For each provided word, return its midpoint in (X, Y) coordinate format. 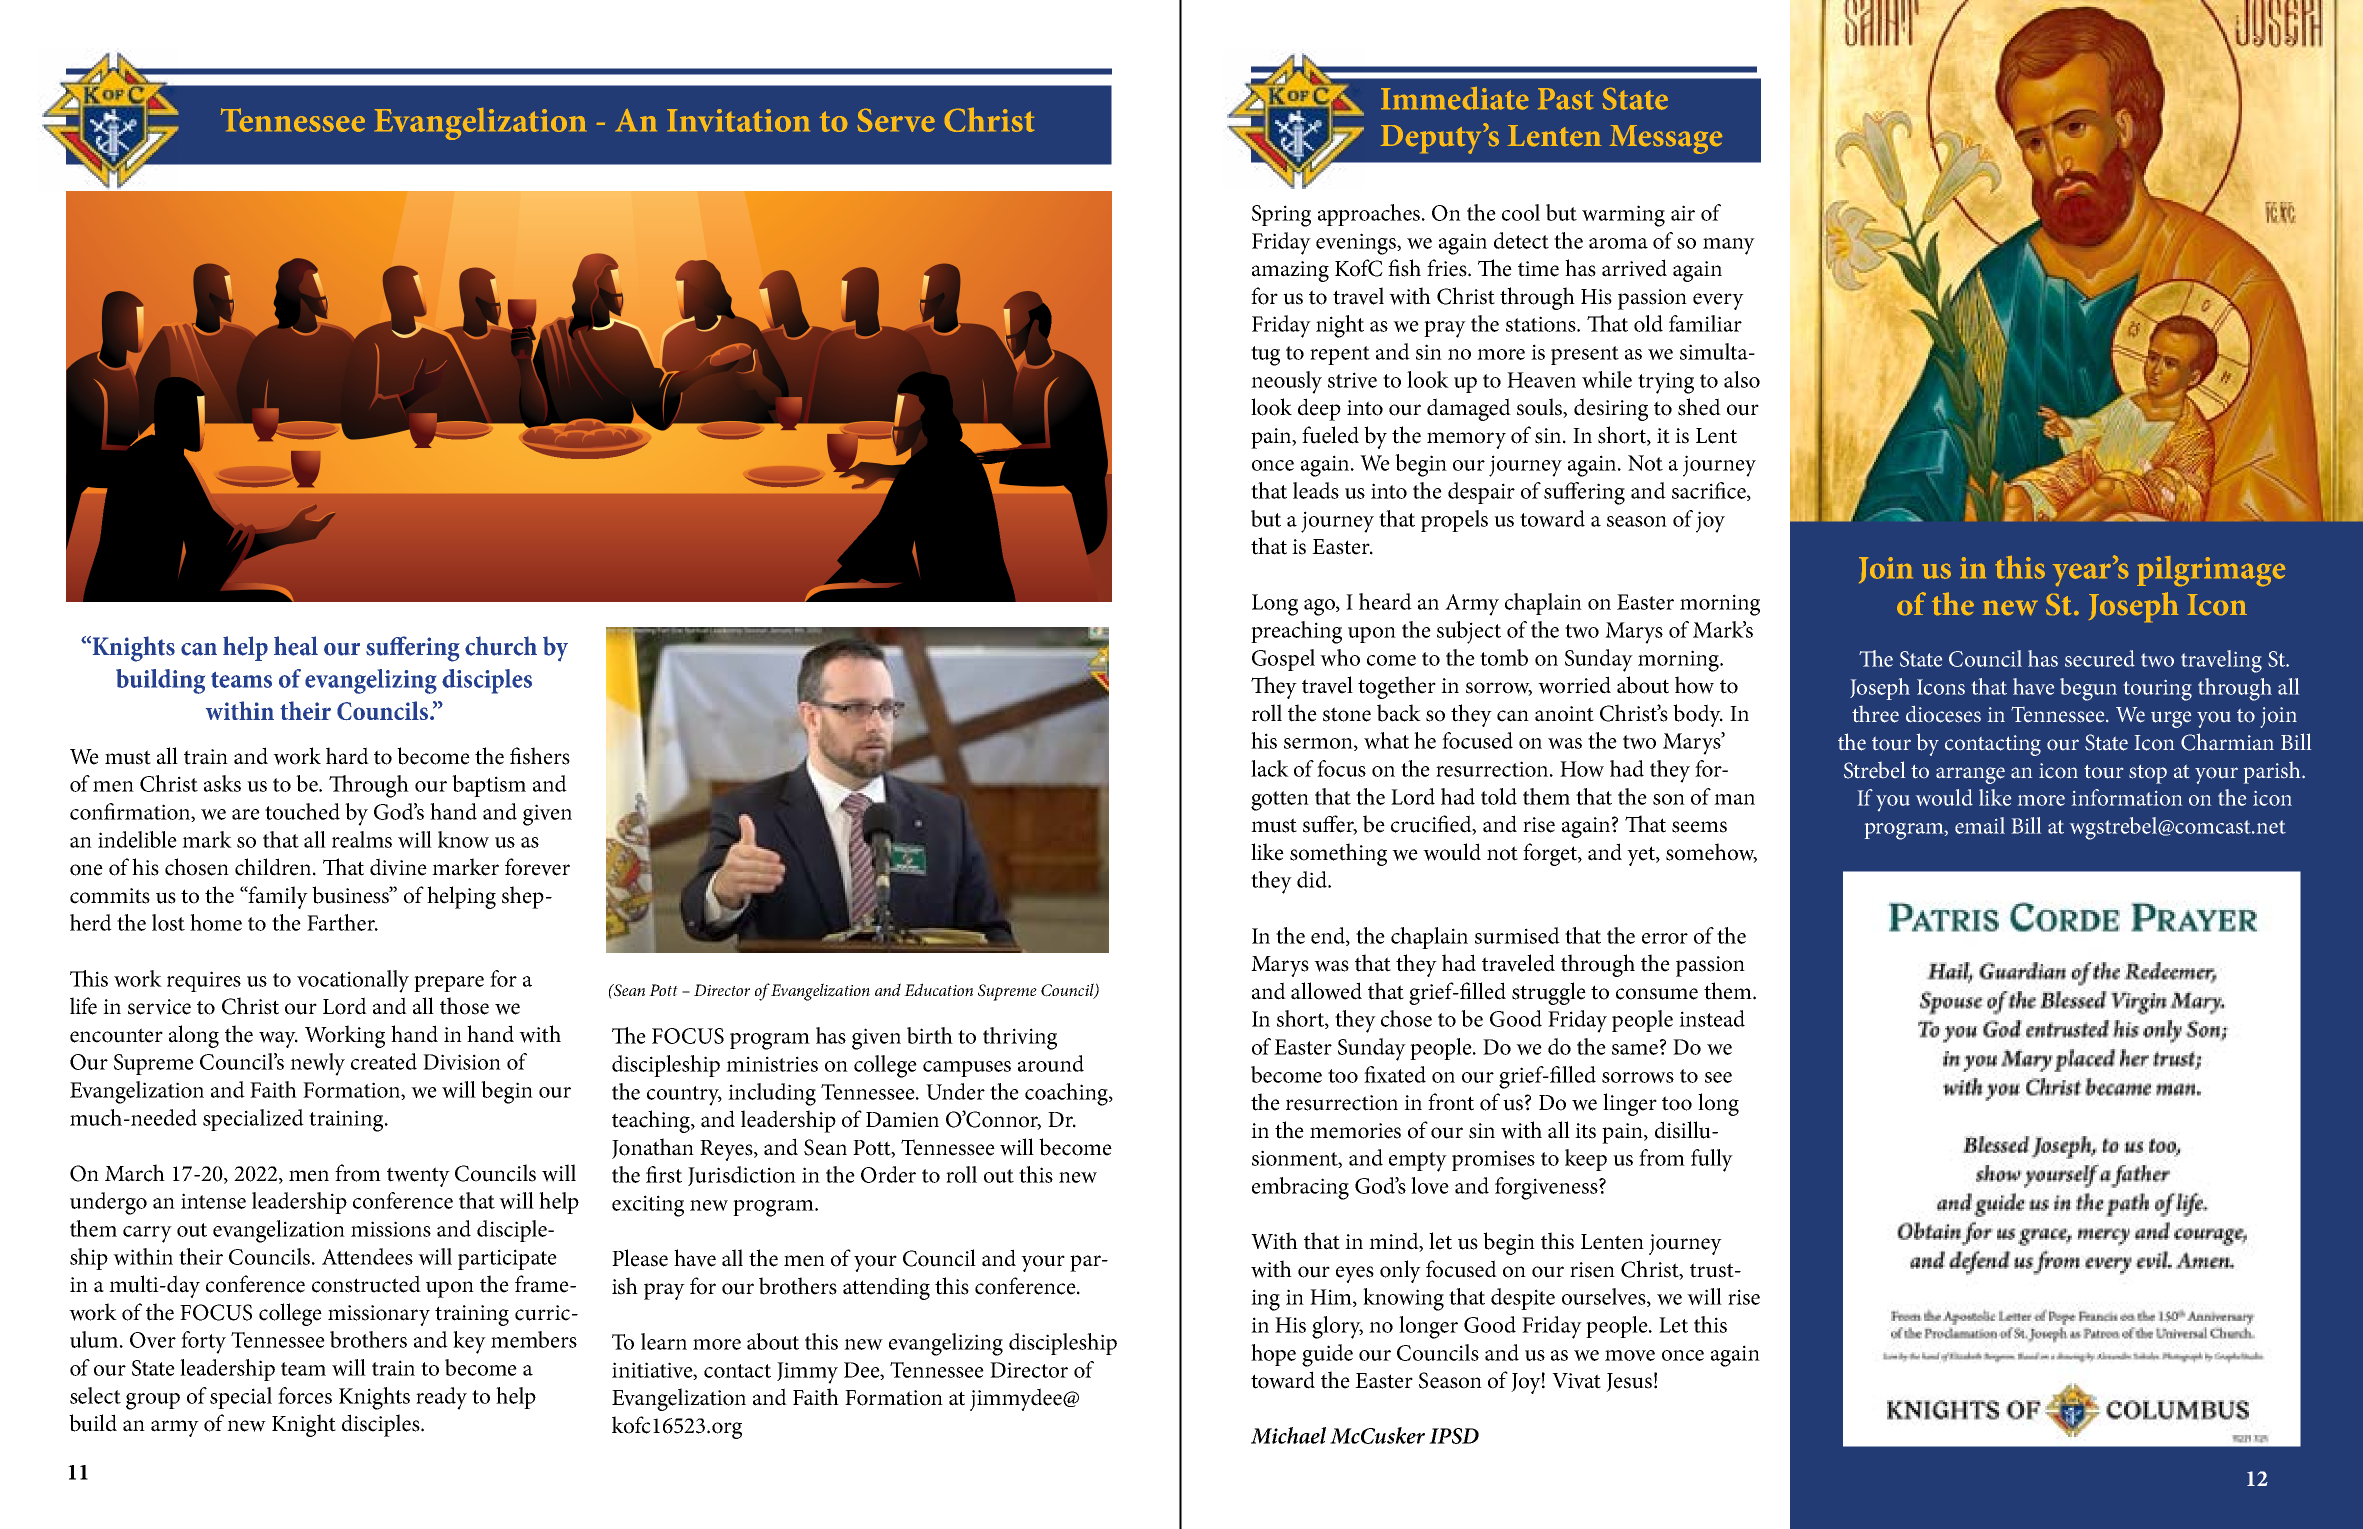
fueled (1330, 435)
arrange (1970, 775)
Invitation (738, 120)
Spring (1281, 216)
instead (1712, 1018)
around (1051, 1063)
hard (347, 756)
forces (305, 1395)
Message (1666, 139)
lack (1270, 768)
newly (317, 1064)
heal (296, 646)
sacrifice (1710, 491)
